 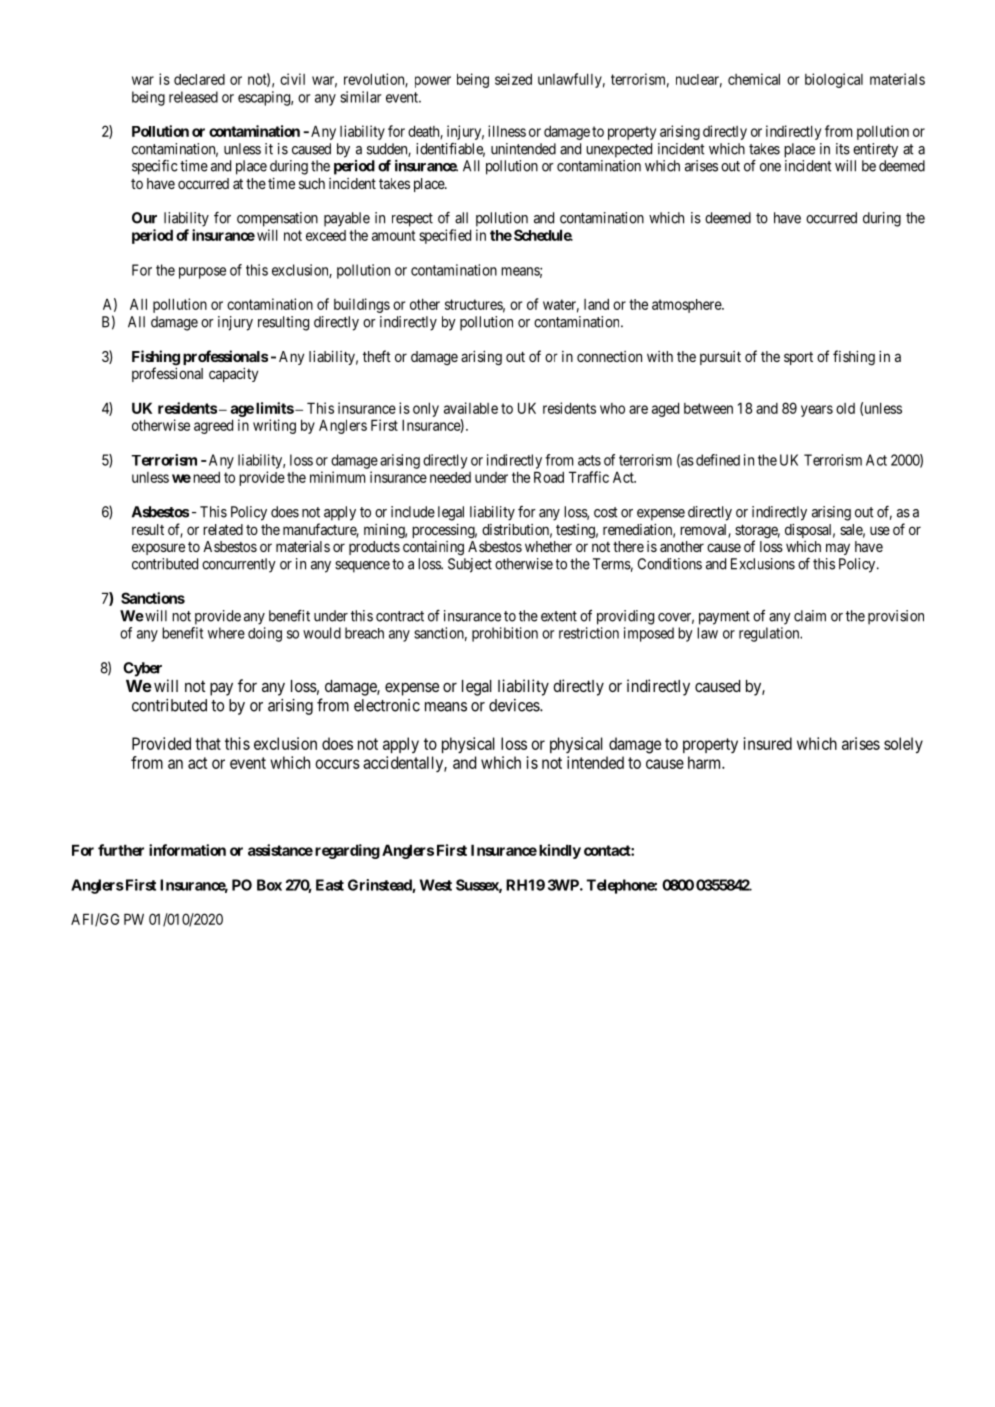 I want to click on sport, so click(x=798, y=358).
